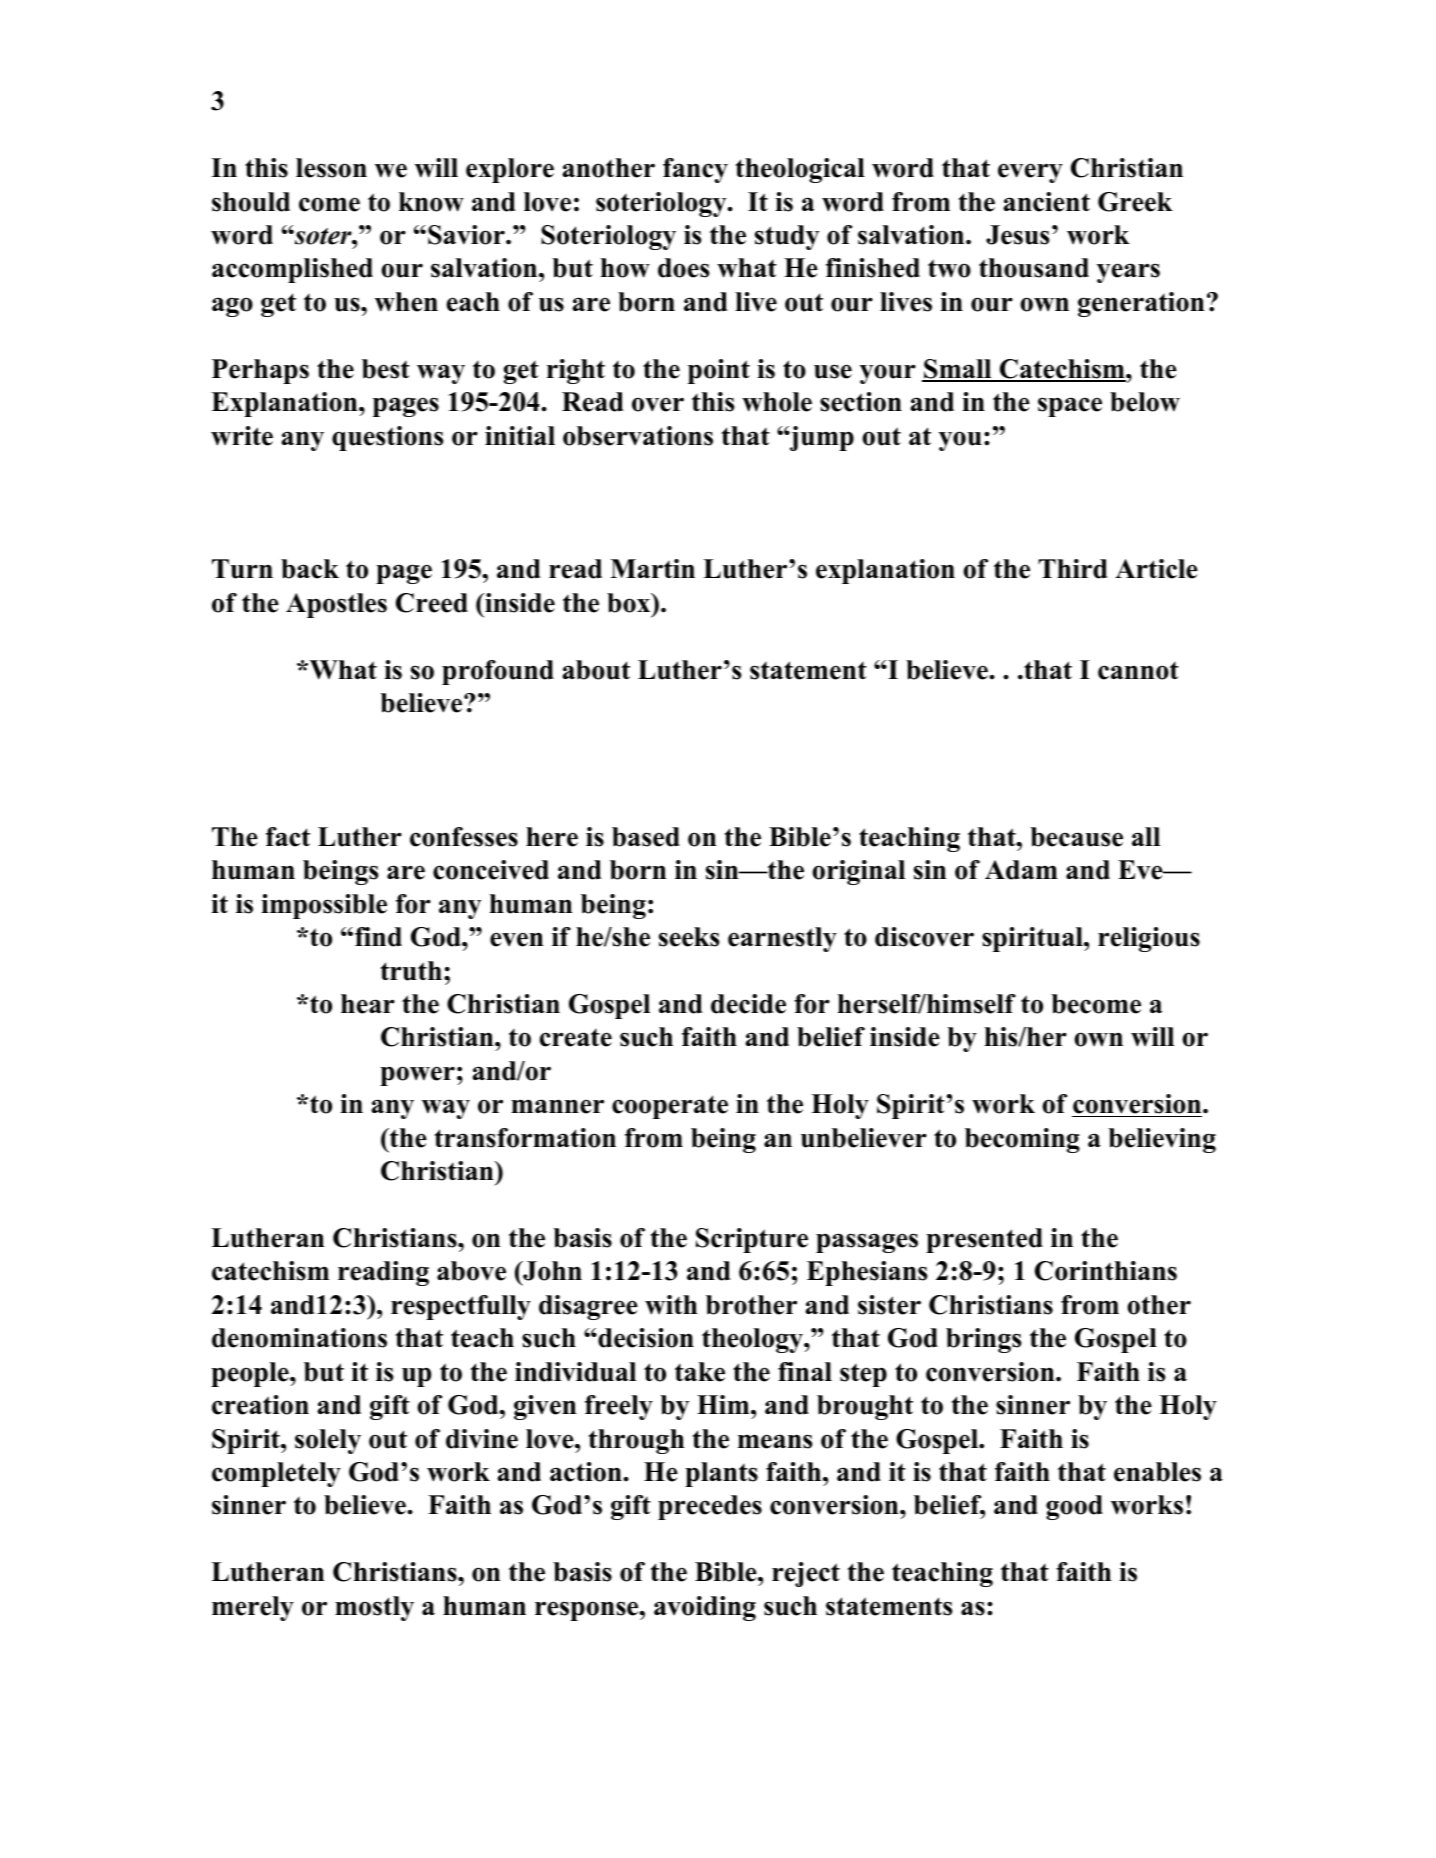 The height and width of the screenshot is (1858, 1436). What do you see at coordinates (1046, 202) in the screenshot?
I see `ancient` at bounding box center [1046, 202].
